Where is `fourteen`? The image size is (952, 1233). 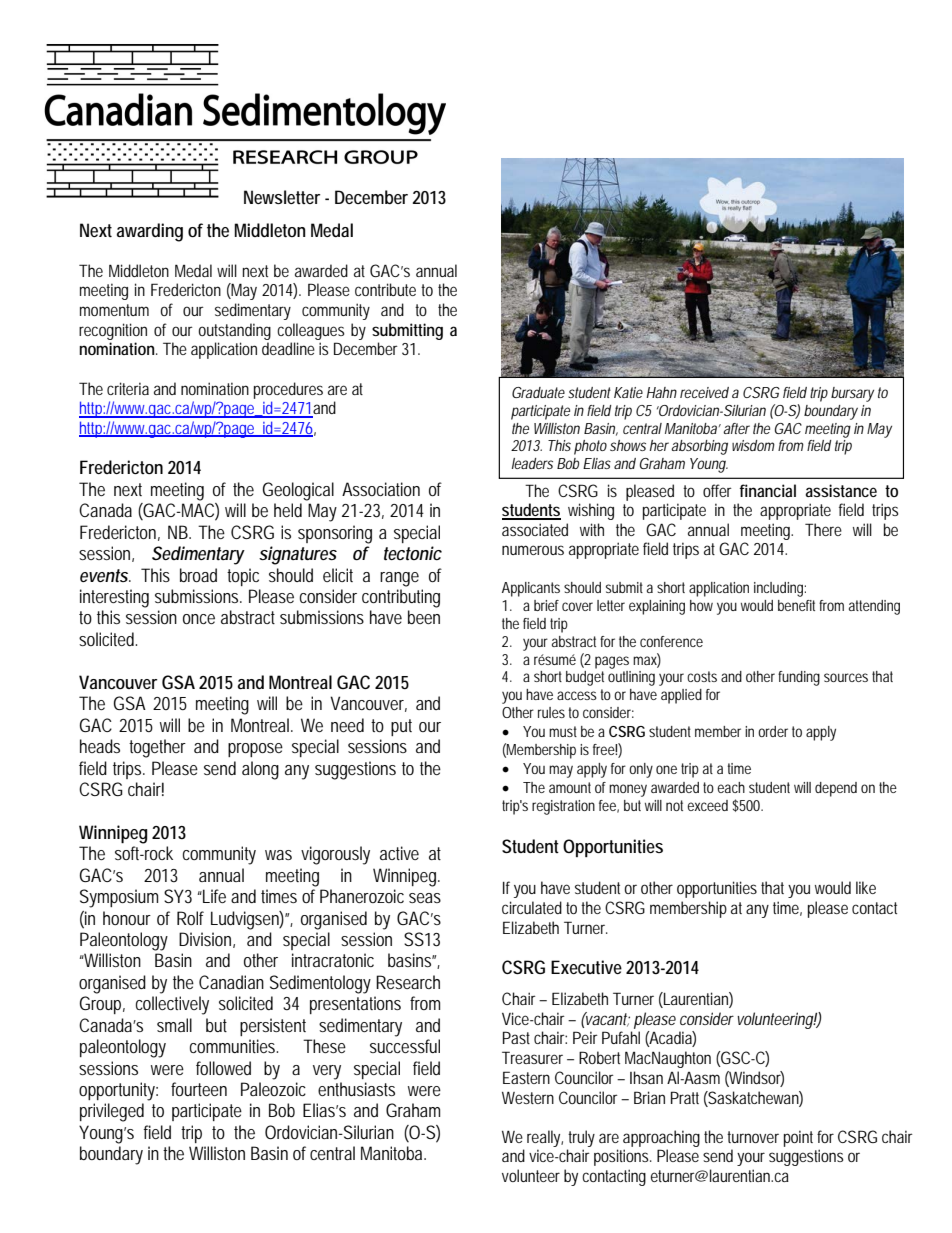
fourteen is located at coordinates (199, 1089).
